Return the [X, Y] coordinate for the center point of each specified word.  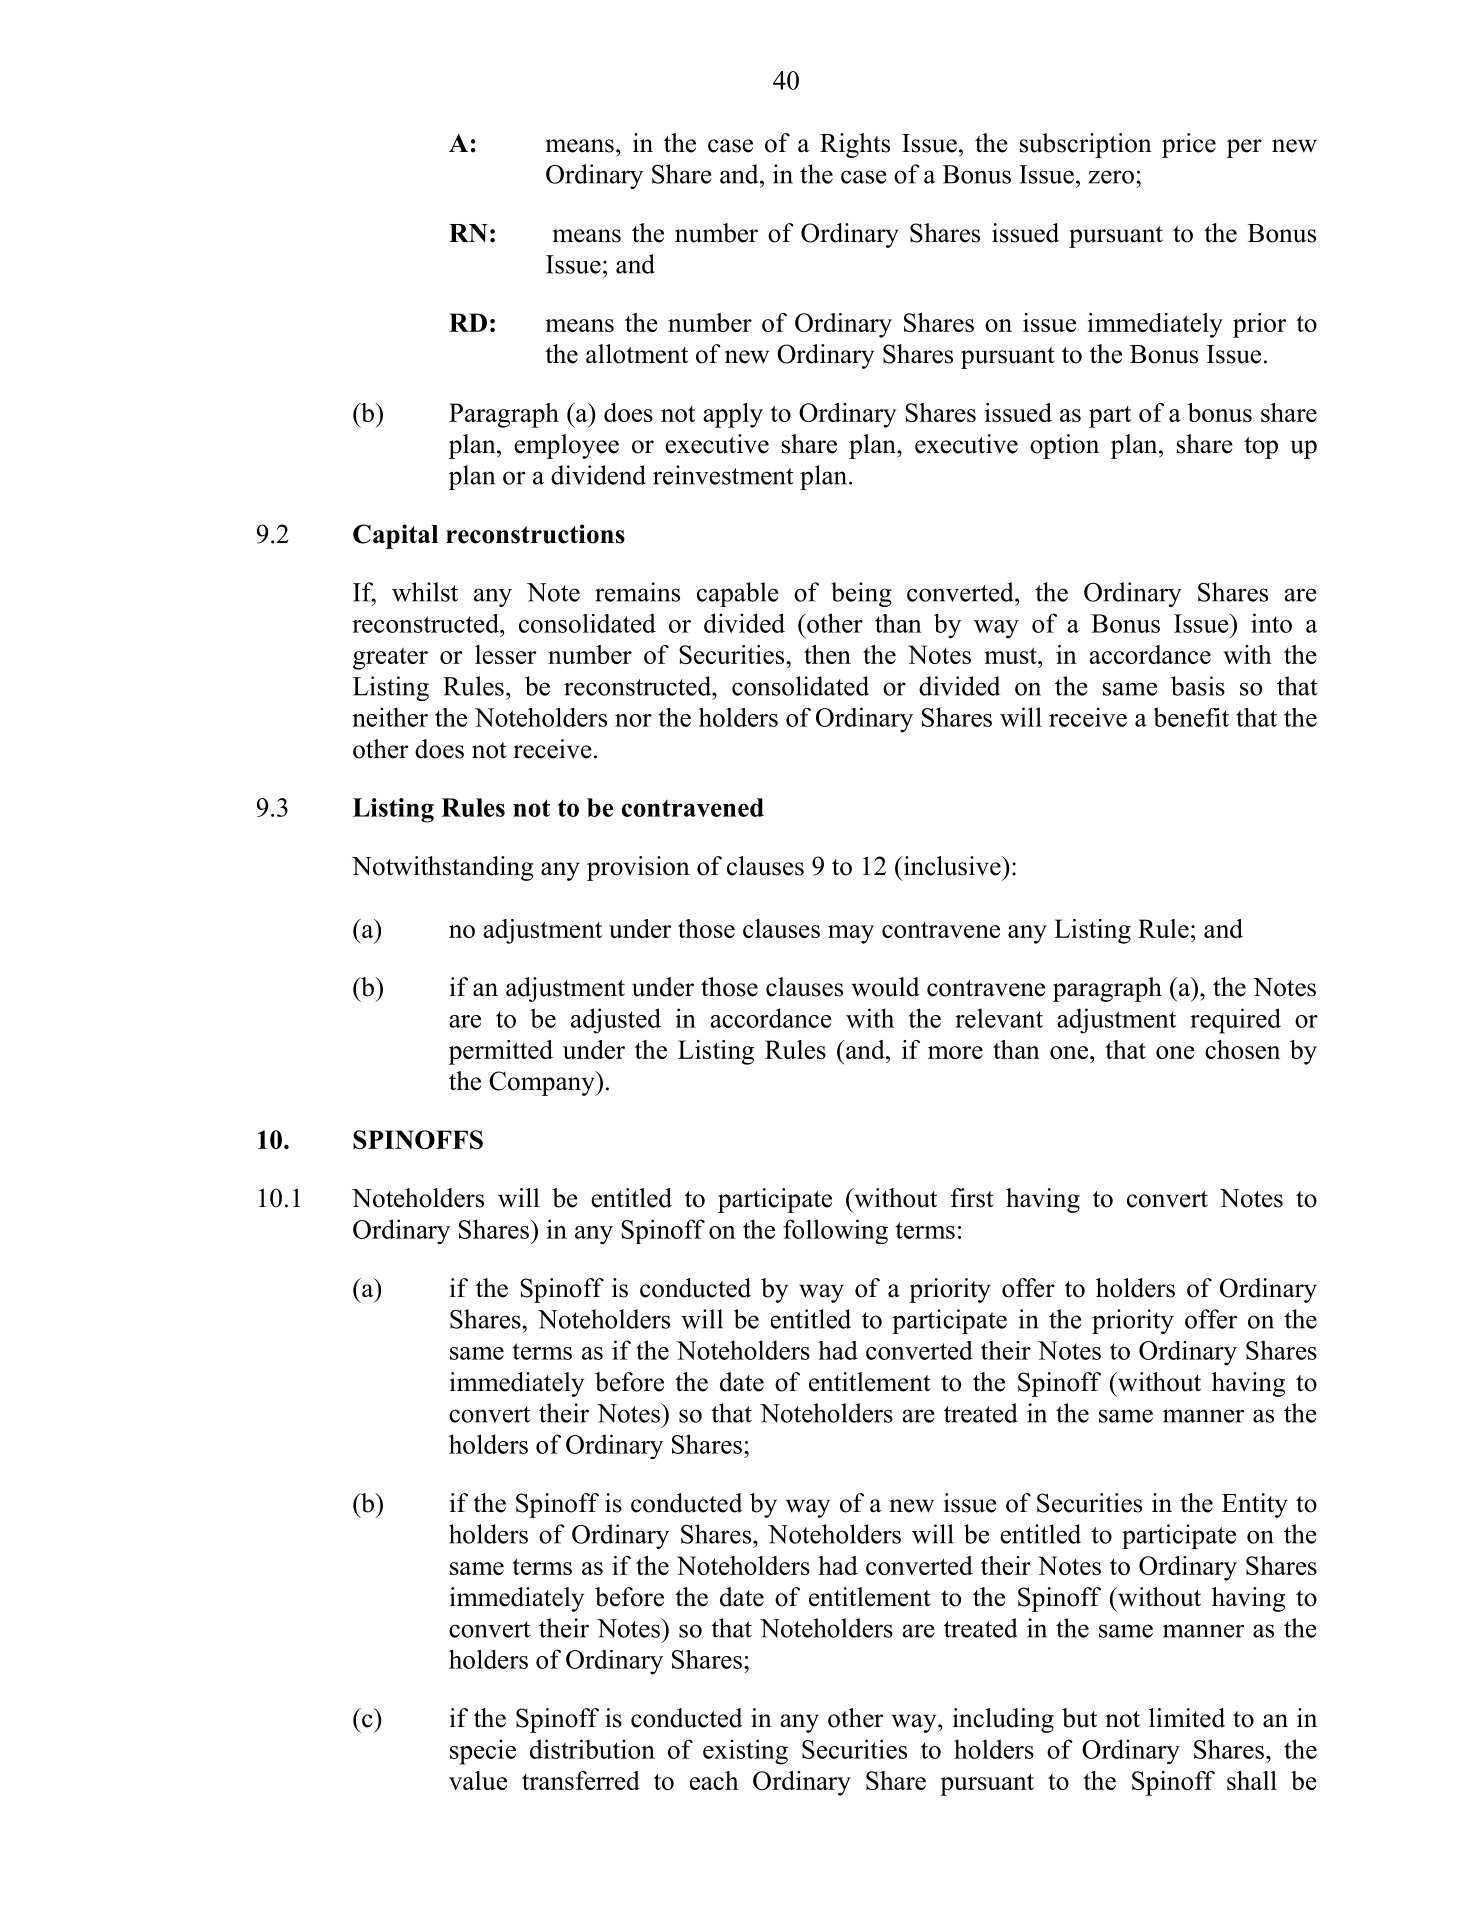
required [1235, 1021]
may [851, 934]
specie [483, 1752]
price [1189, 145]
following [835, 1231]
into [1271, 623]
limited [1187, 1718]
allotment [637, 354]
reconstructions [535, 534]
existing [745, 1752]
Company [543, 1083]
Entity [1255, 1505]
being [861, 594]
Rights [855, 145]
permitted [501, 1052]
